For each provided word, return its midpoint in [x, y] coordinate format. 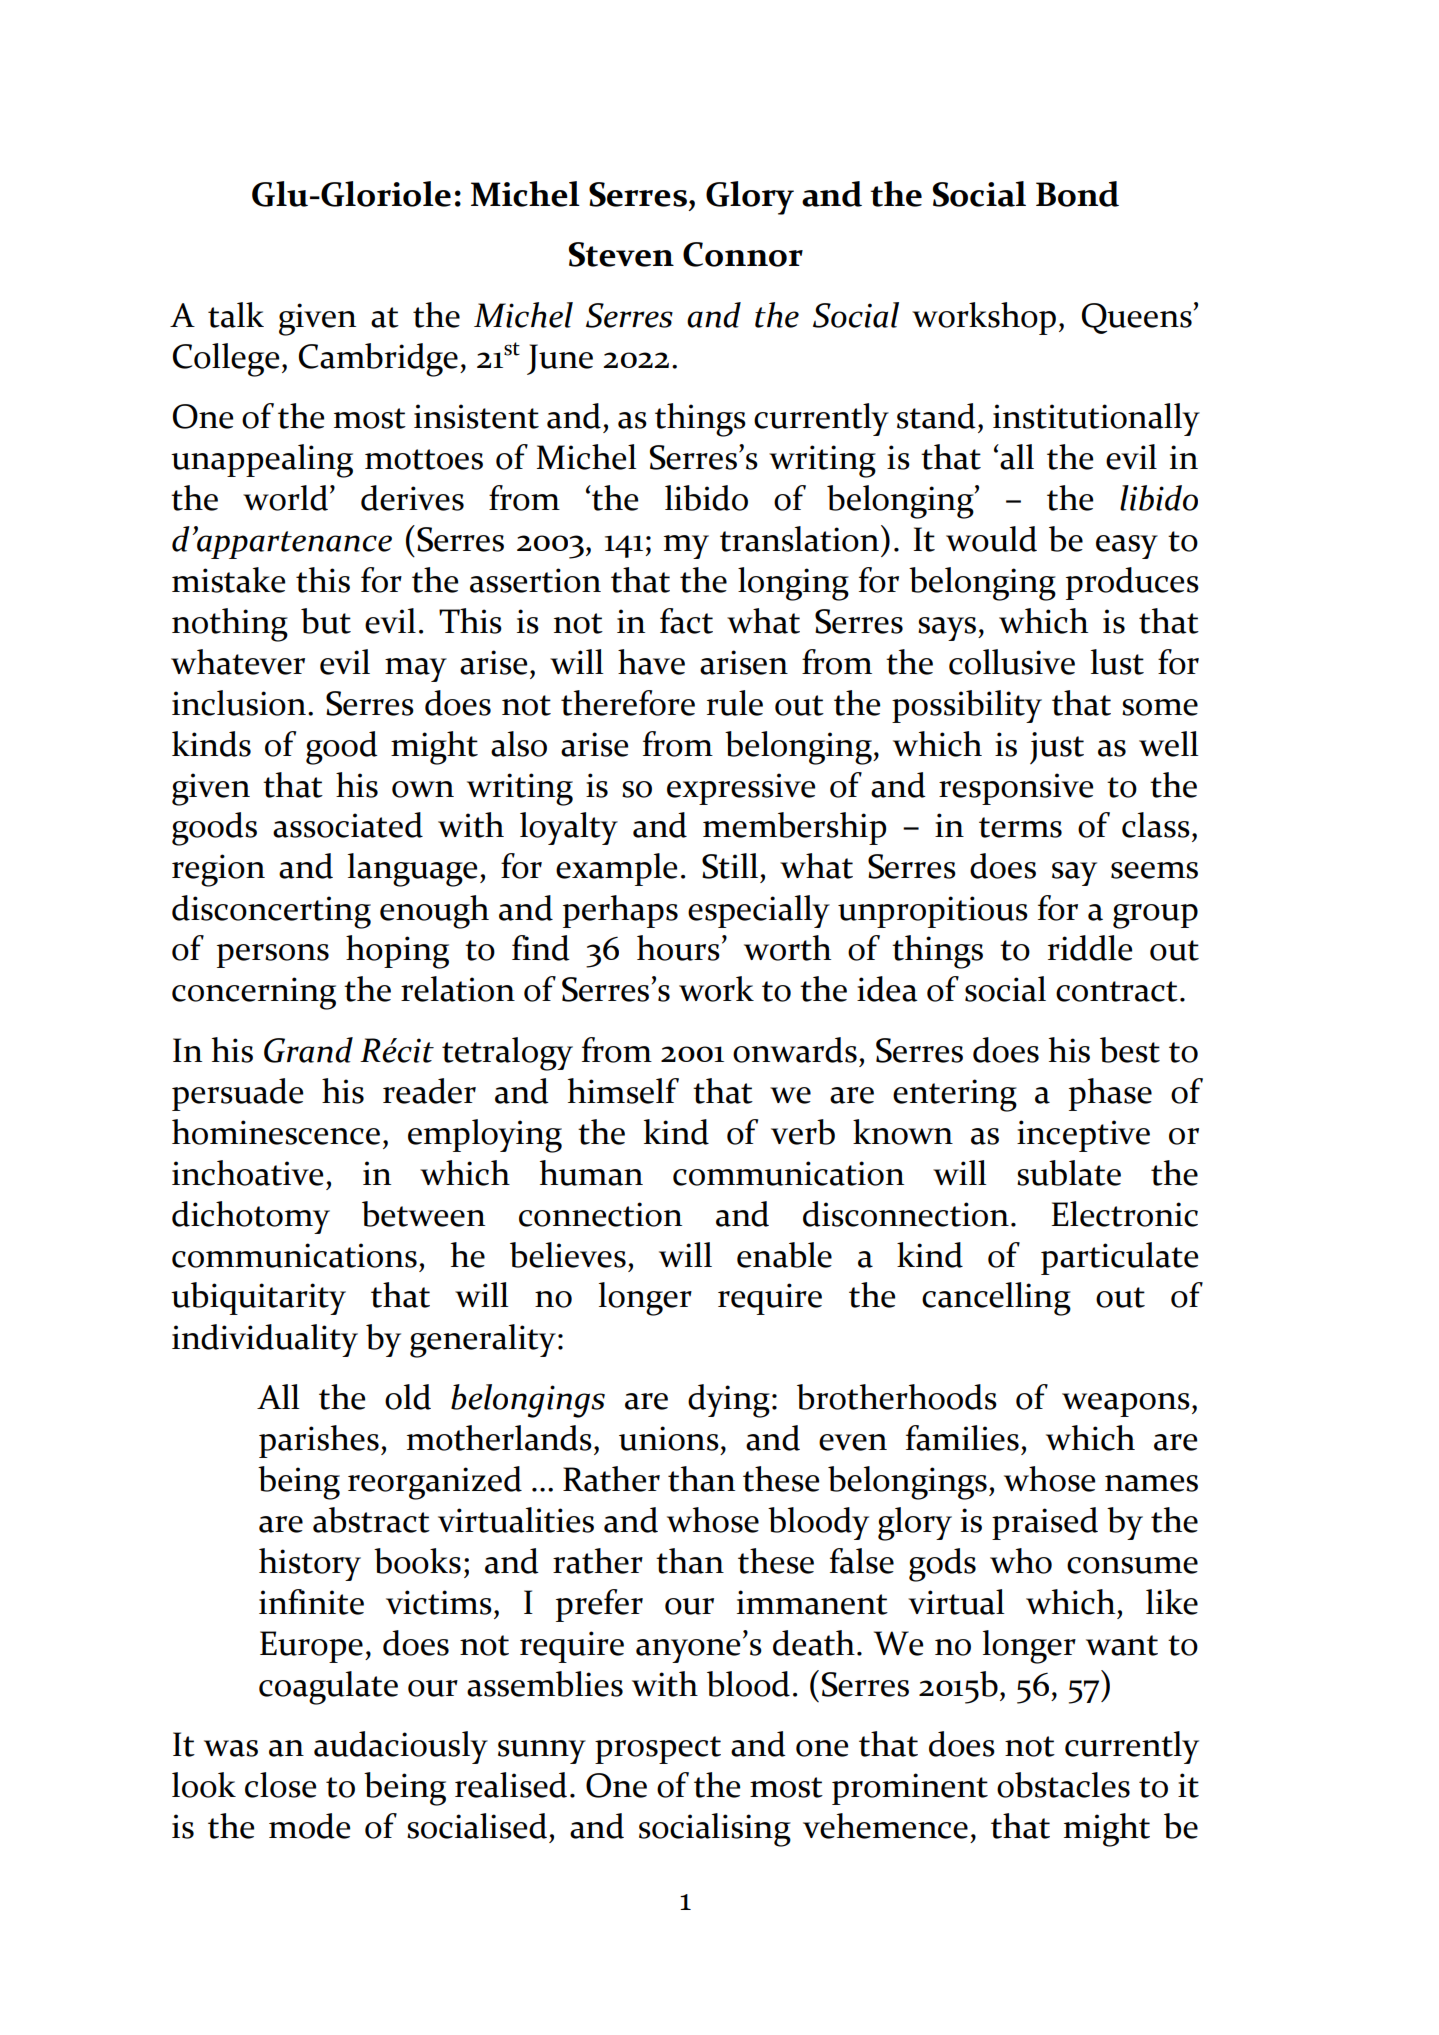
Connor [743, 254]
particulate [1119, 1258]
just [1057, 748]
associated [348, 825]
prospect [658, 1750]
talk [236, 315]
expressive [741, 789]
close [280, 1785]
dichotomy [251, 1217]
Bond [1077, 194]
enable [784, 1255]
